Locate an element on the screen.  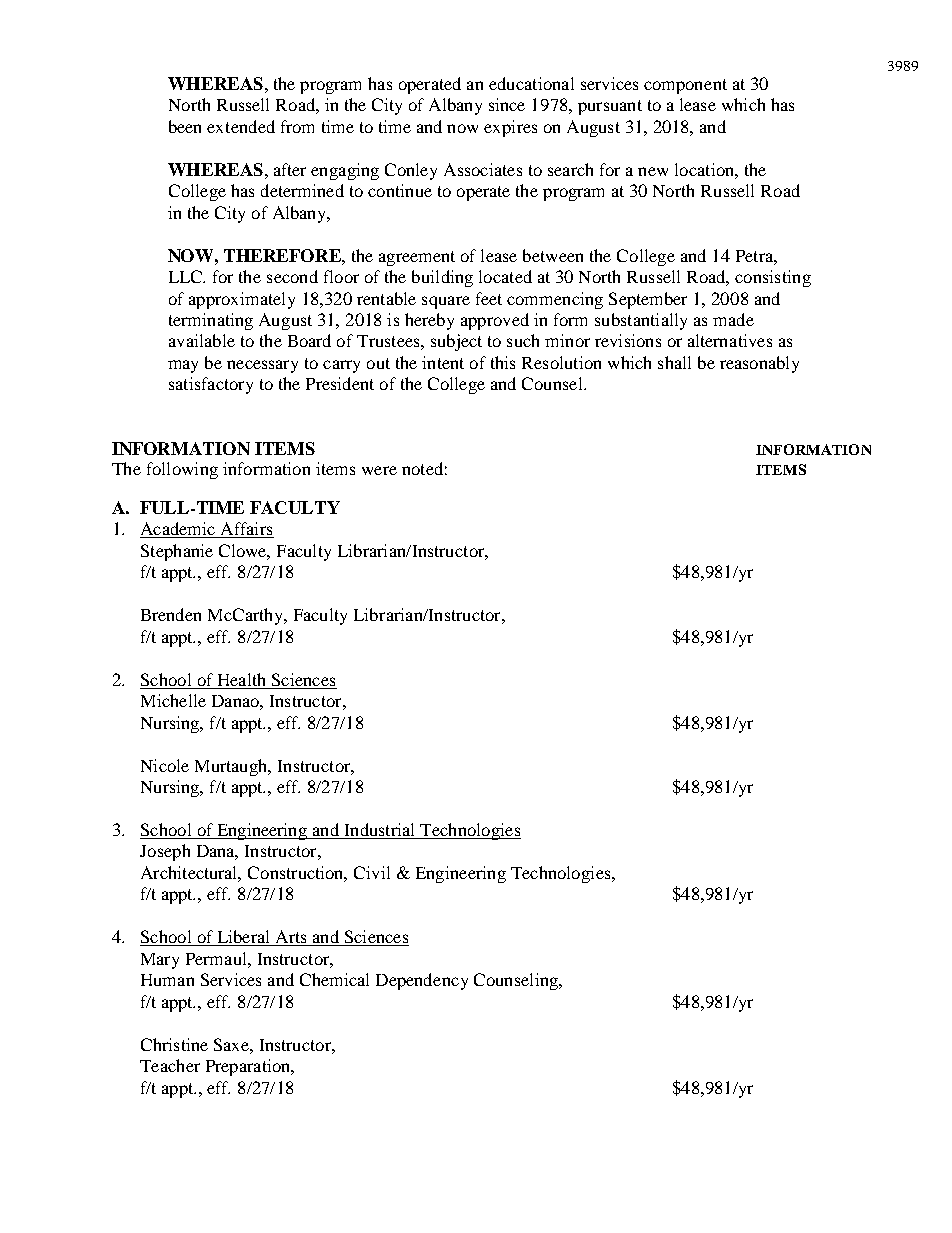
component is located at coordinates (685, 86).
